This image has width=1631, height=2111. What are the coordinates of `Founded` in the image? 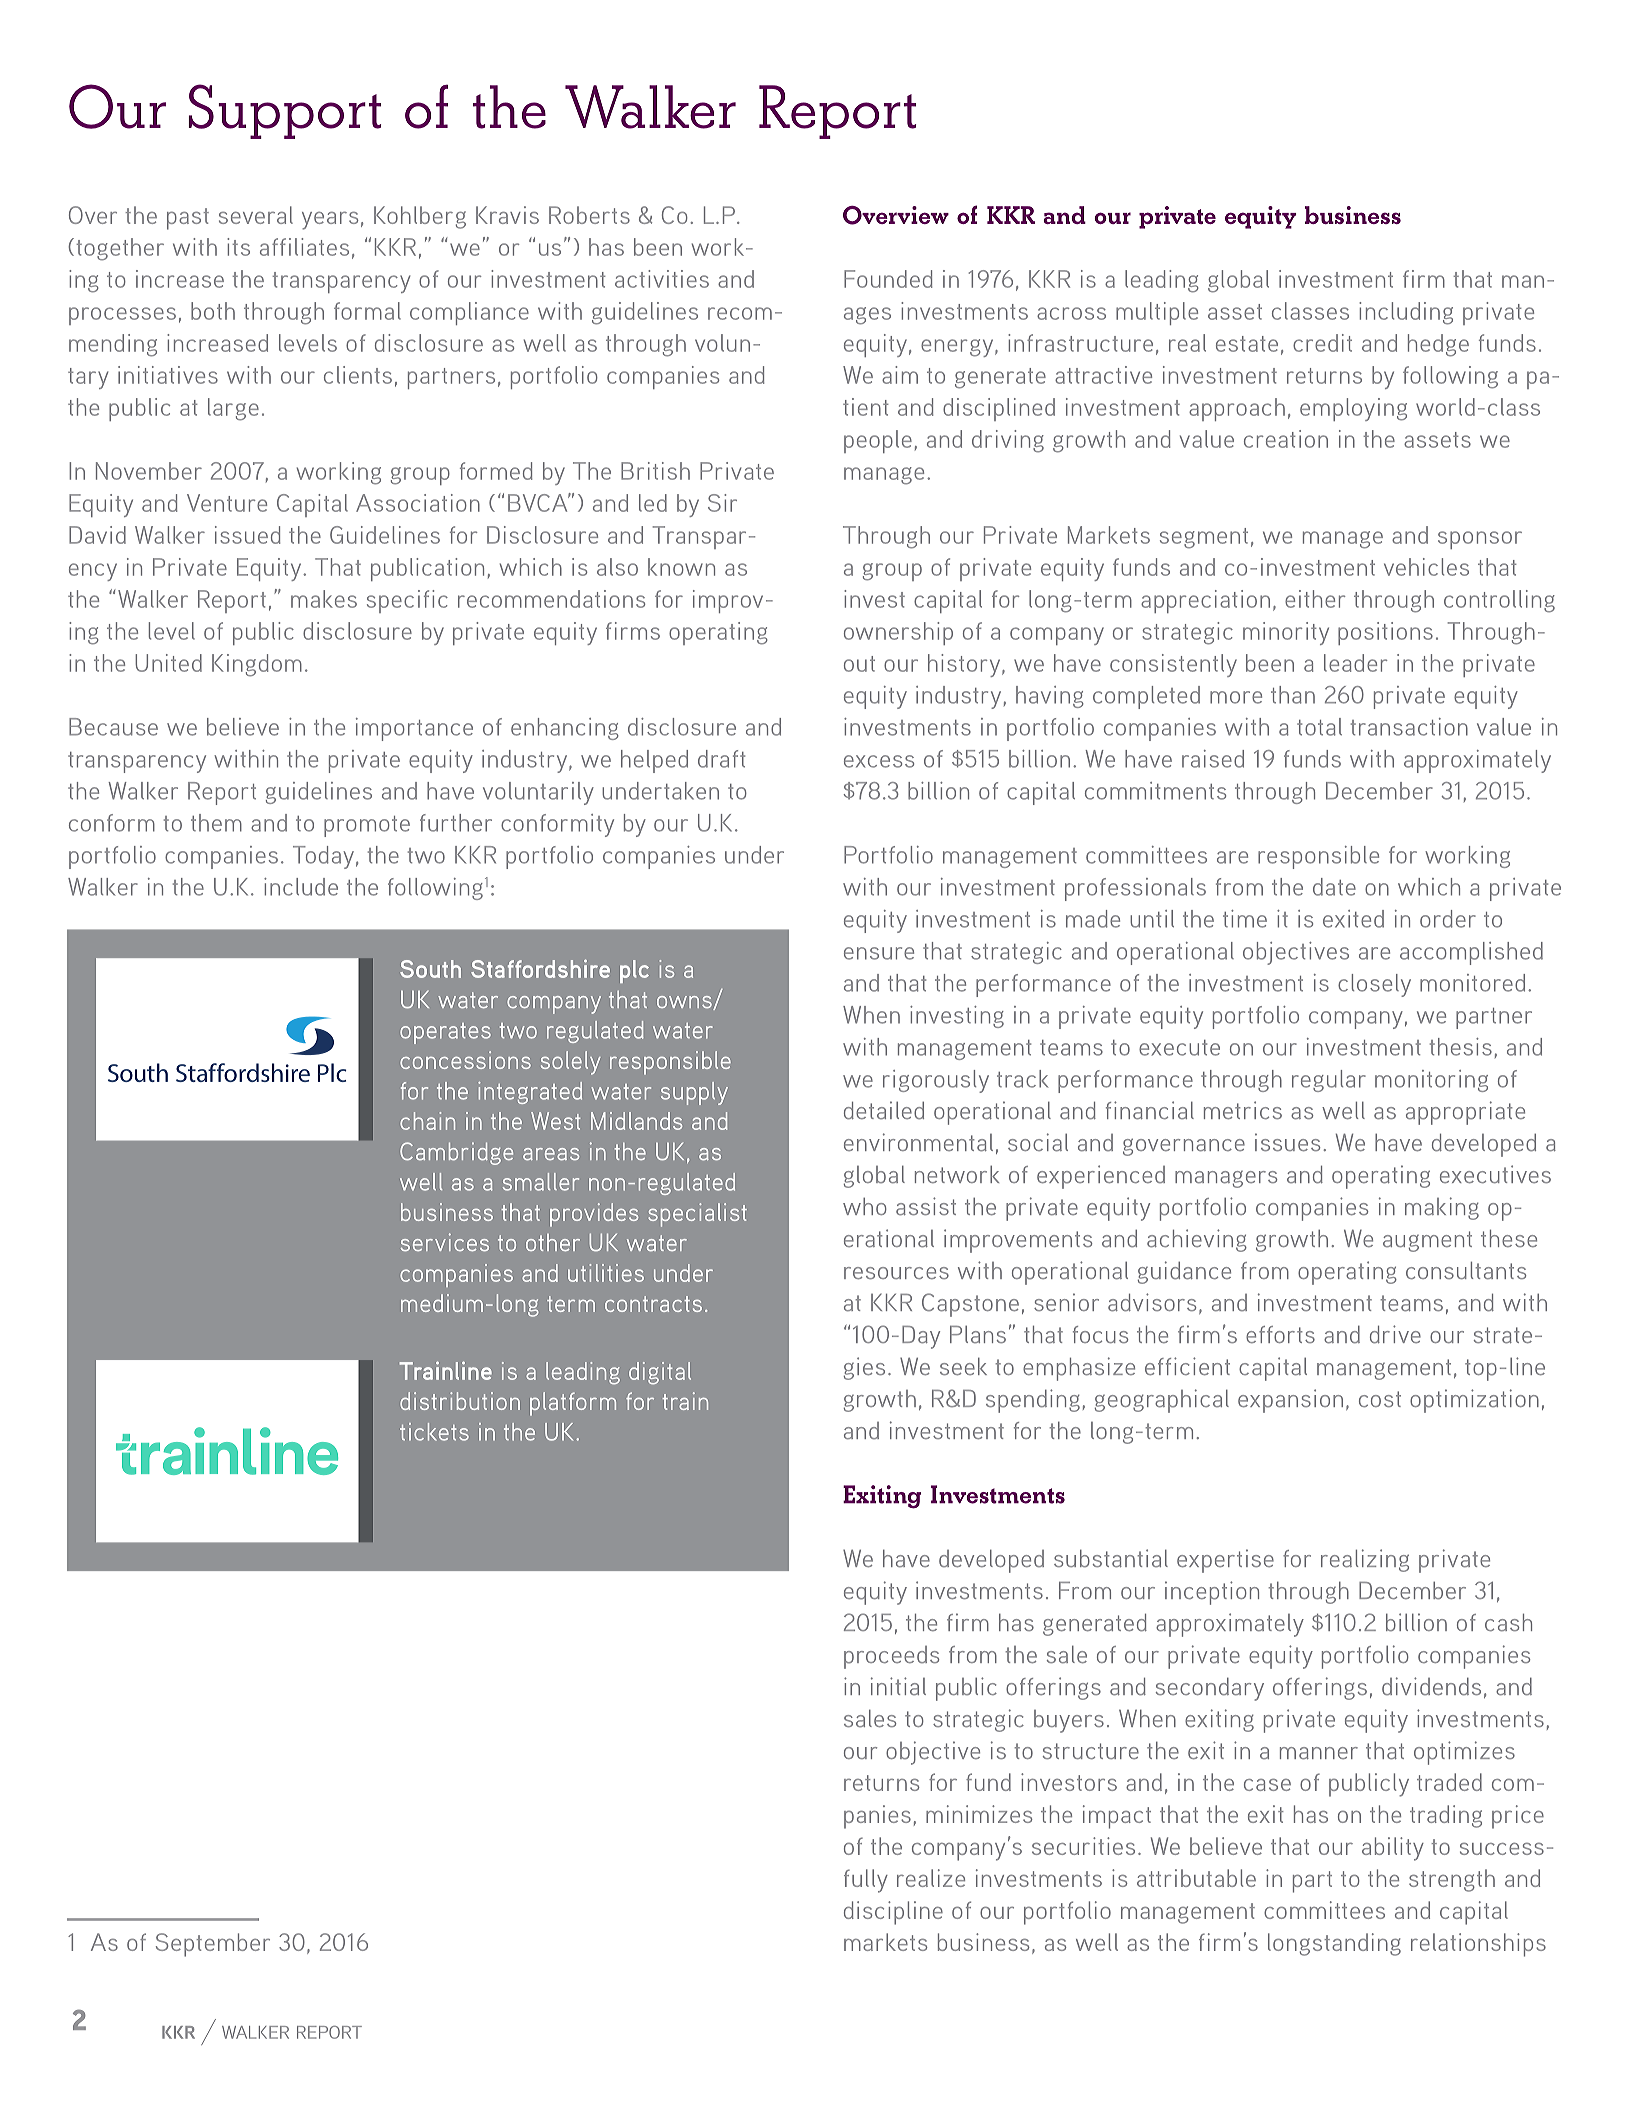 It's located at (888, 279).
